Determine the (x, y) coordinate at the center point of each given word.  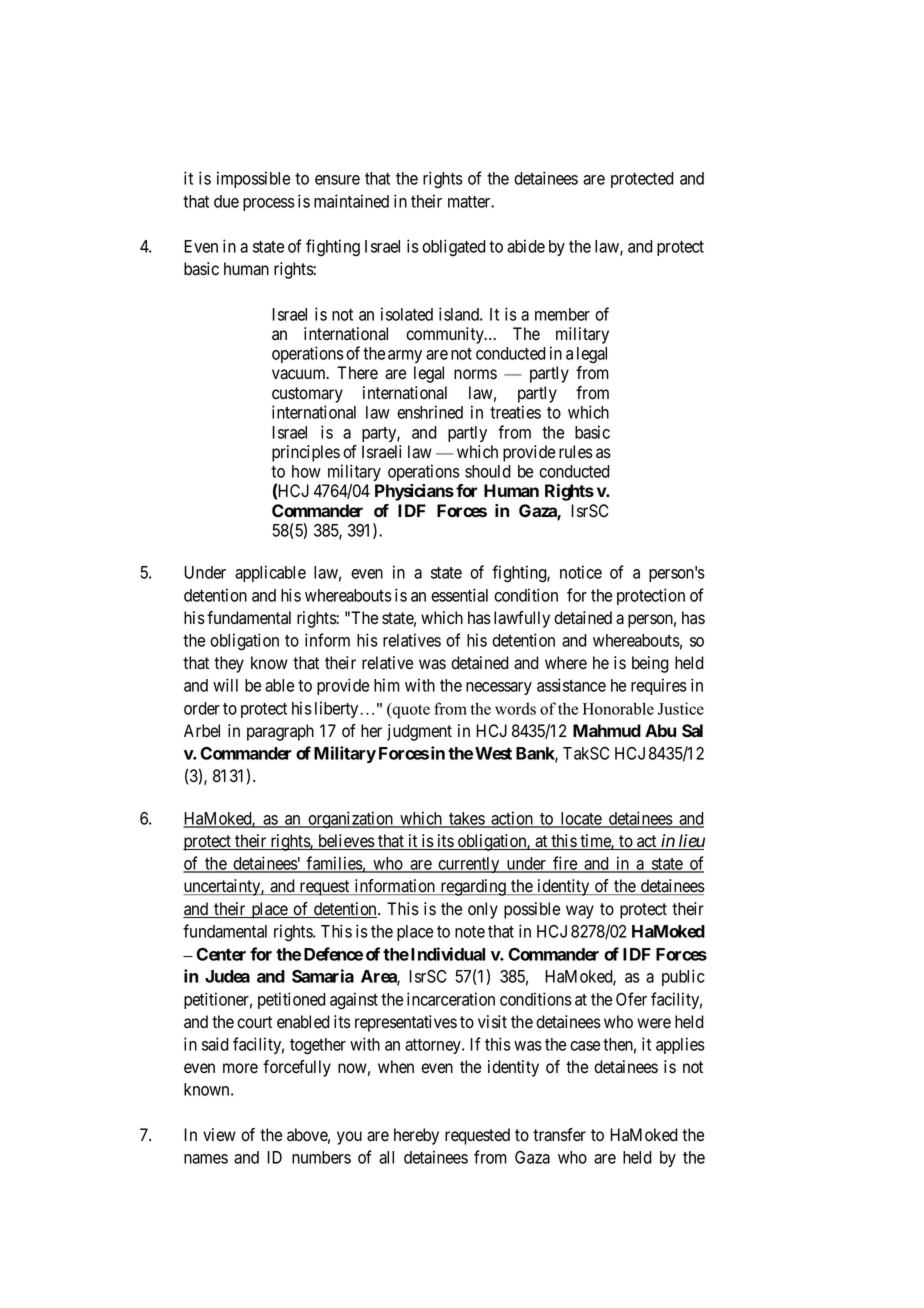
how (306, 471)
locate (581, 819)
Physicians (414, 492)
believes (346, 842)
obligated (454, 247)
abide (526, 246)
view (219, 1135)
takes (466, 819)
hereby (416, 1136)
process (269, 204)
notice (581, 572)
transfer (559, 1135)
